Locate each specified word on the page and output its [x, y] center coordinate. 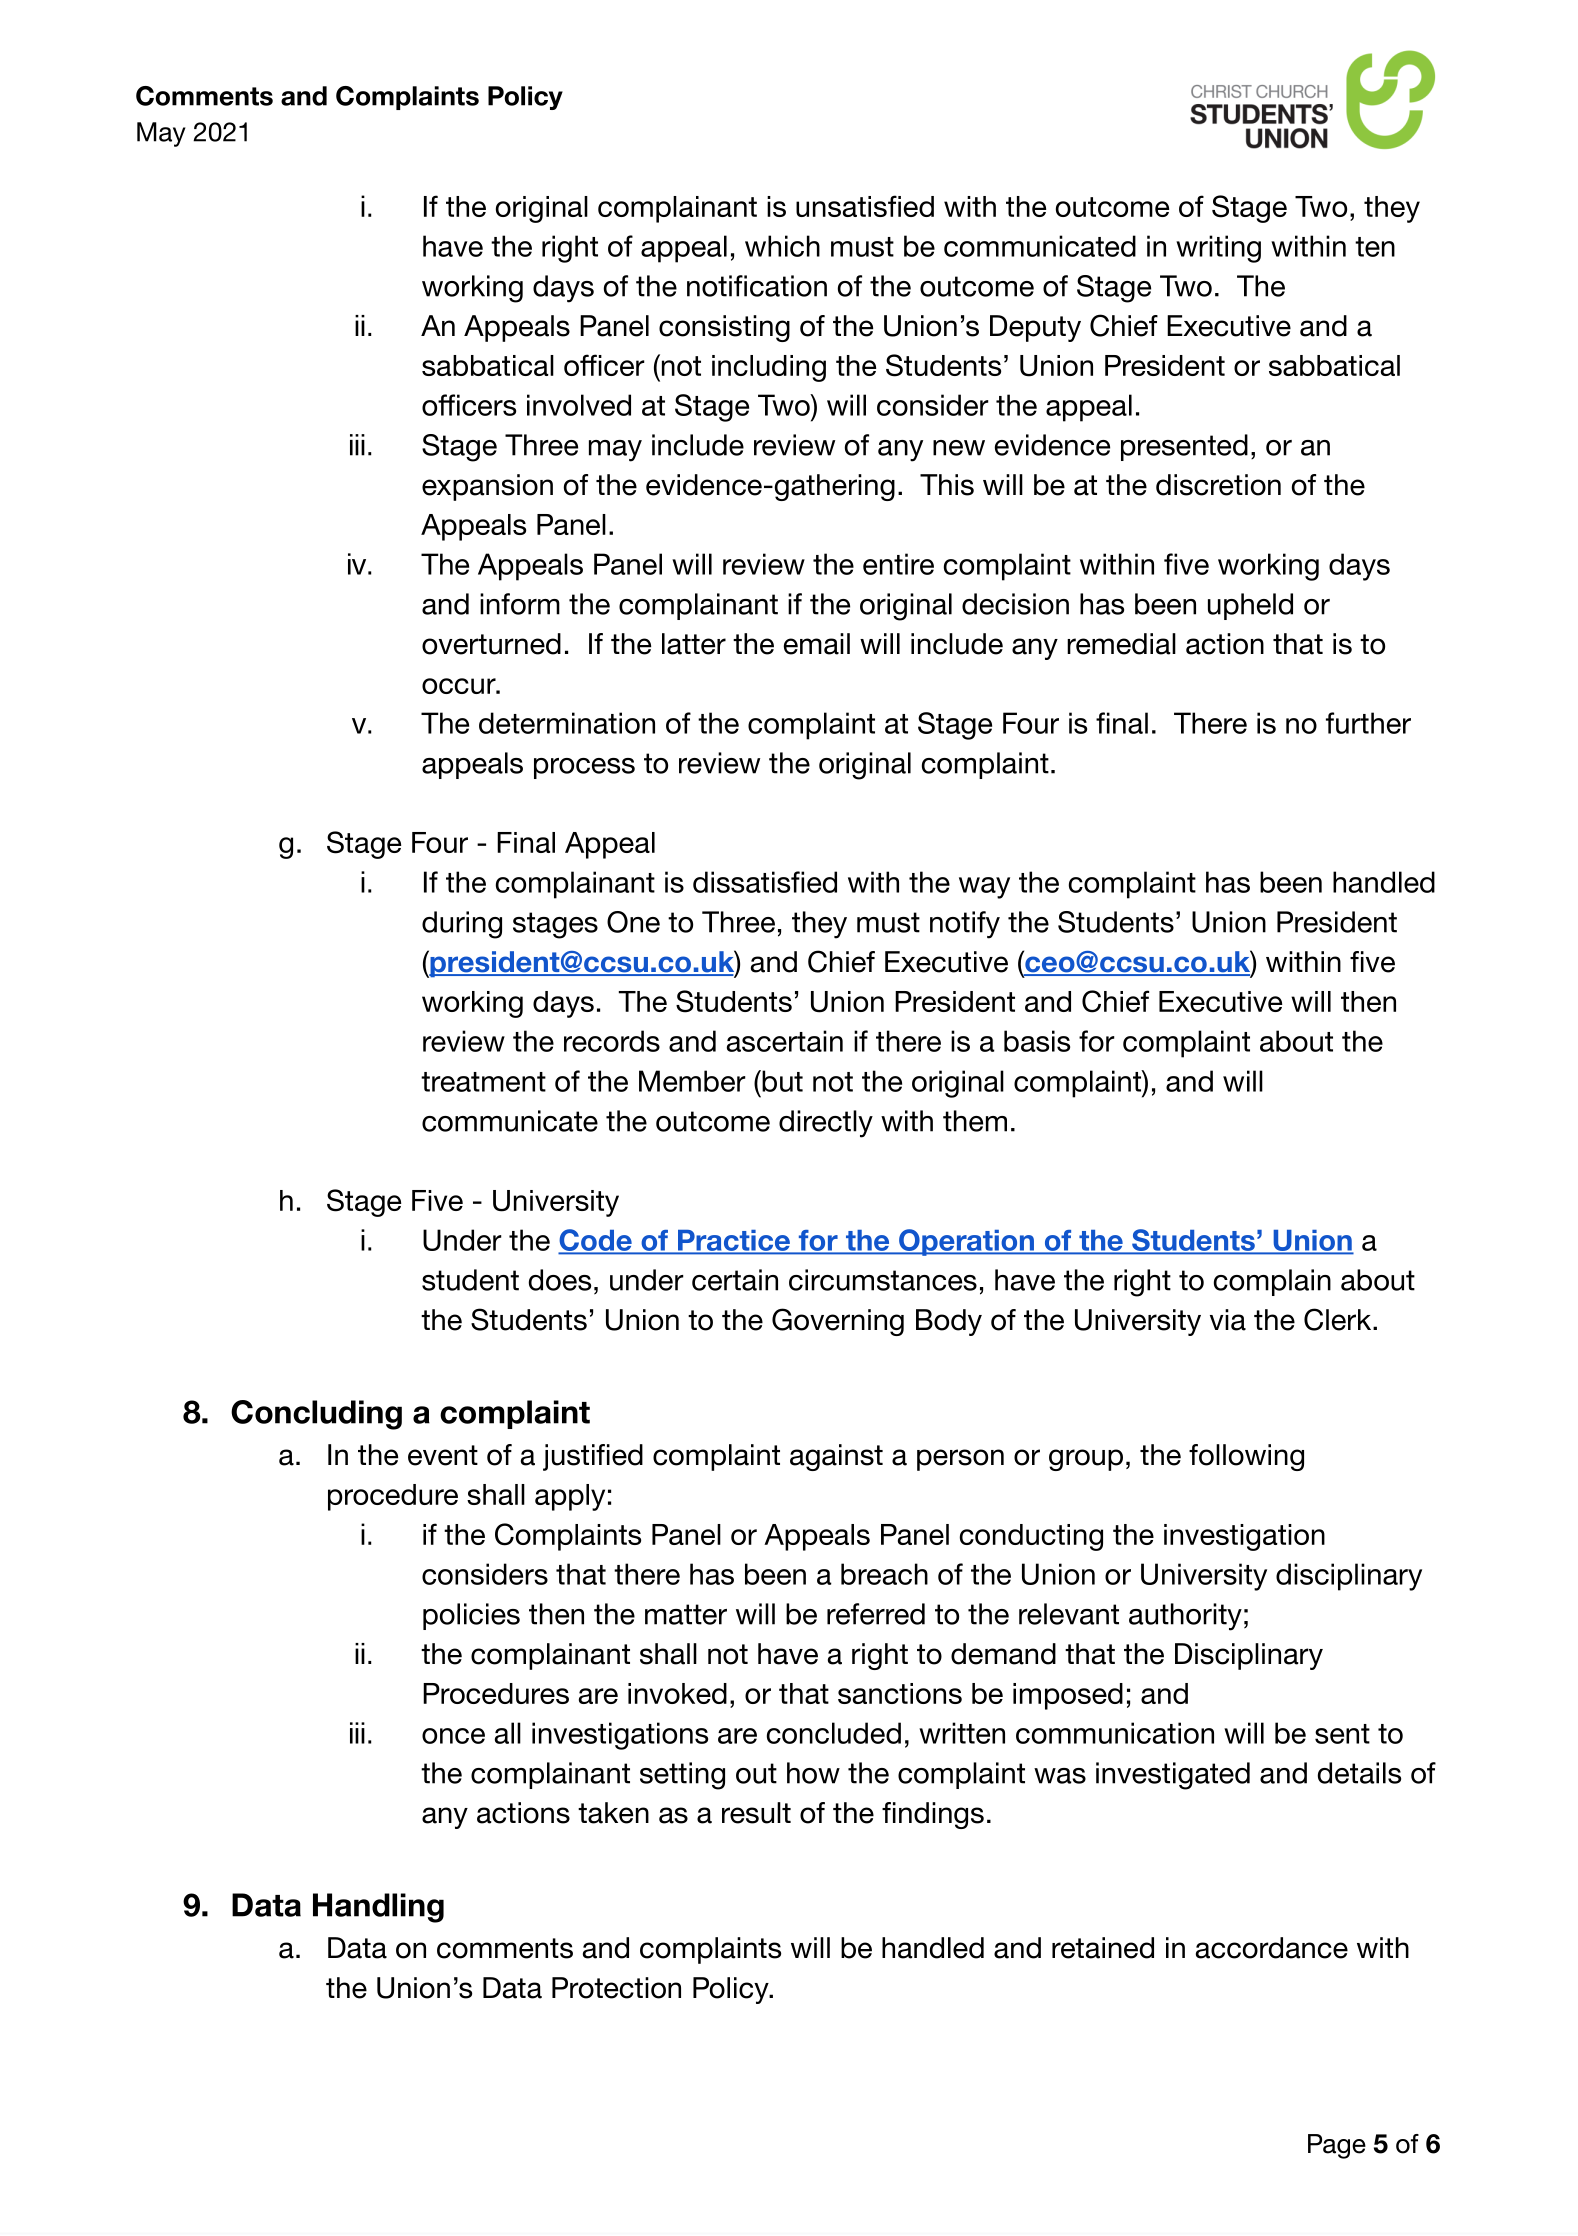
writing [1218, 249]
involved [579, 405]
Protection [616, 1988]
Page [1337, 2146]
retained [1103, 1948]
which [782, 246]
